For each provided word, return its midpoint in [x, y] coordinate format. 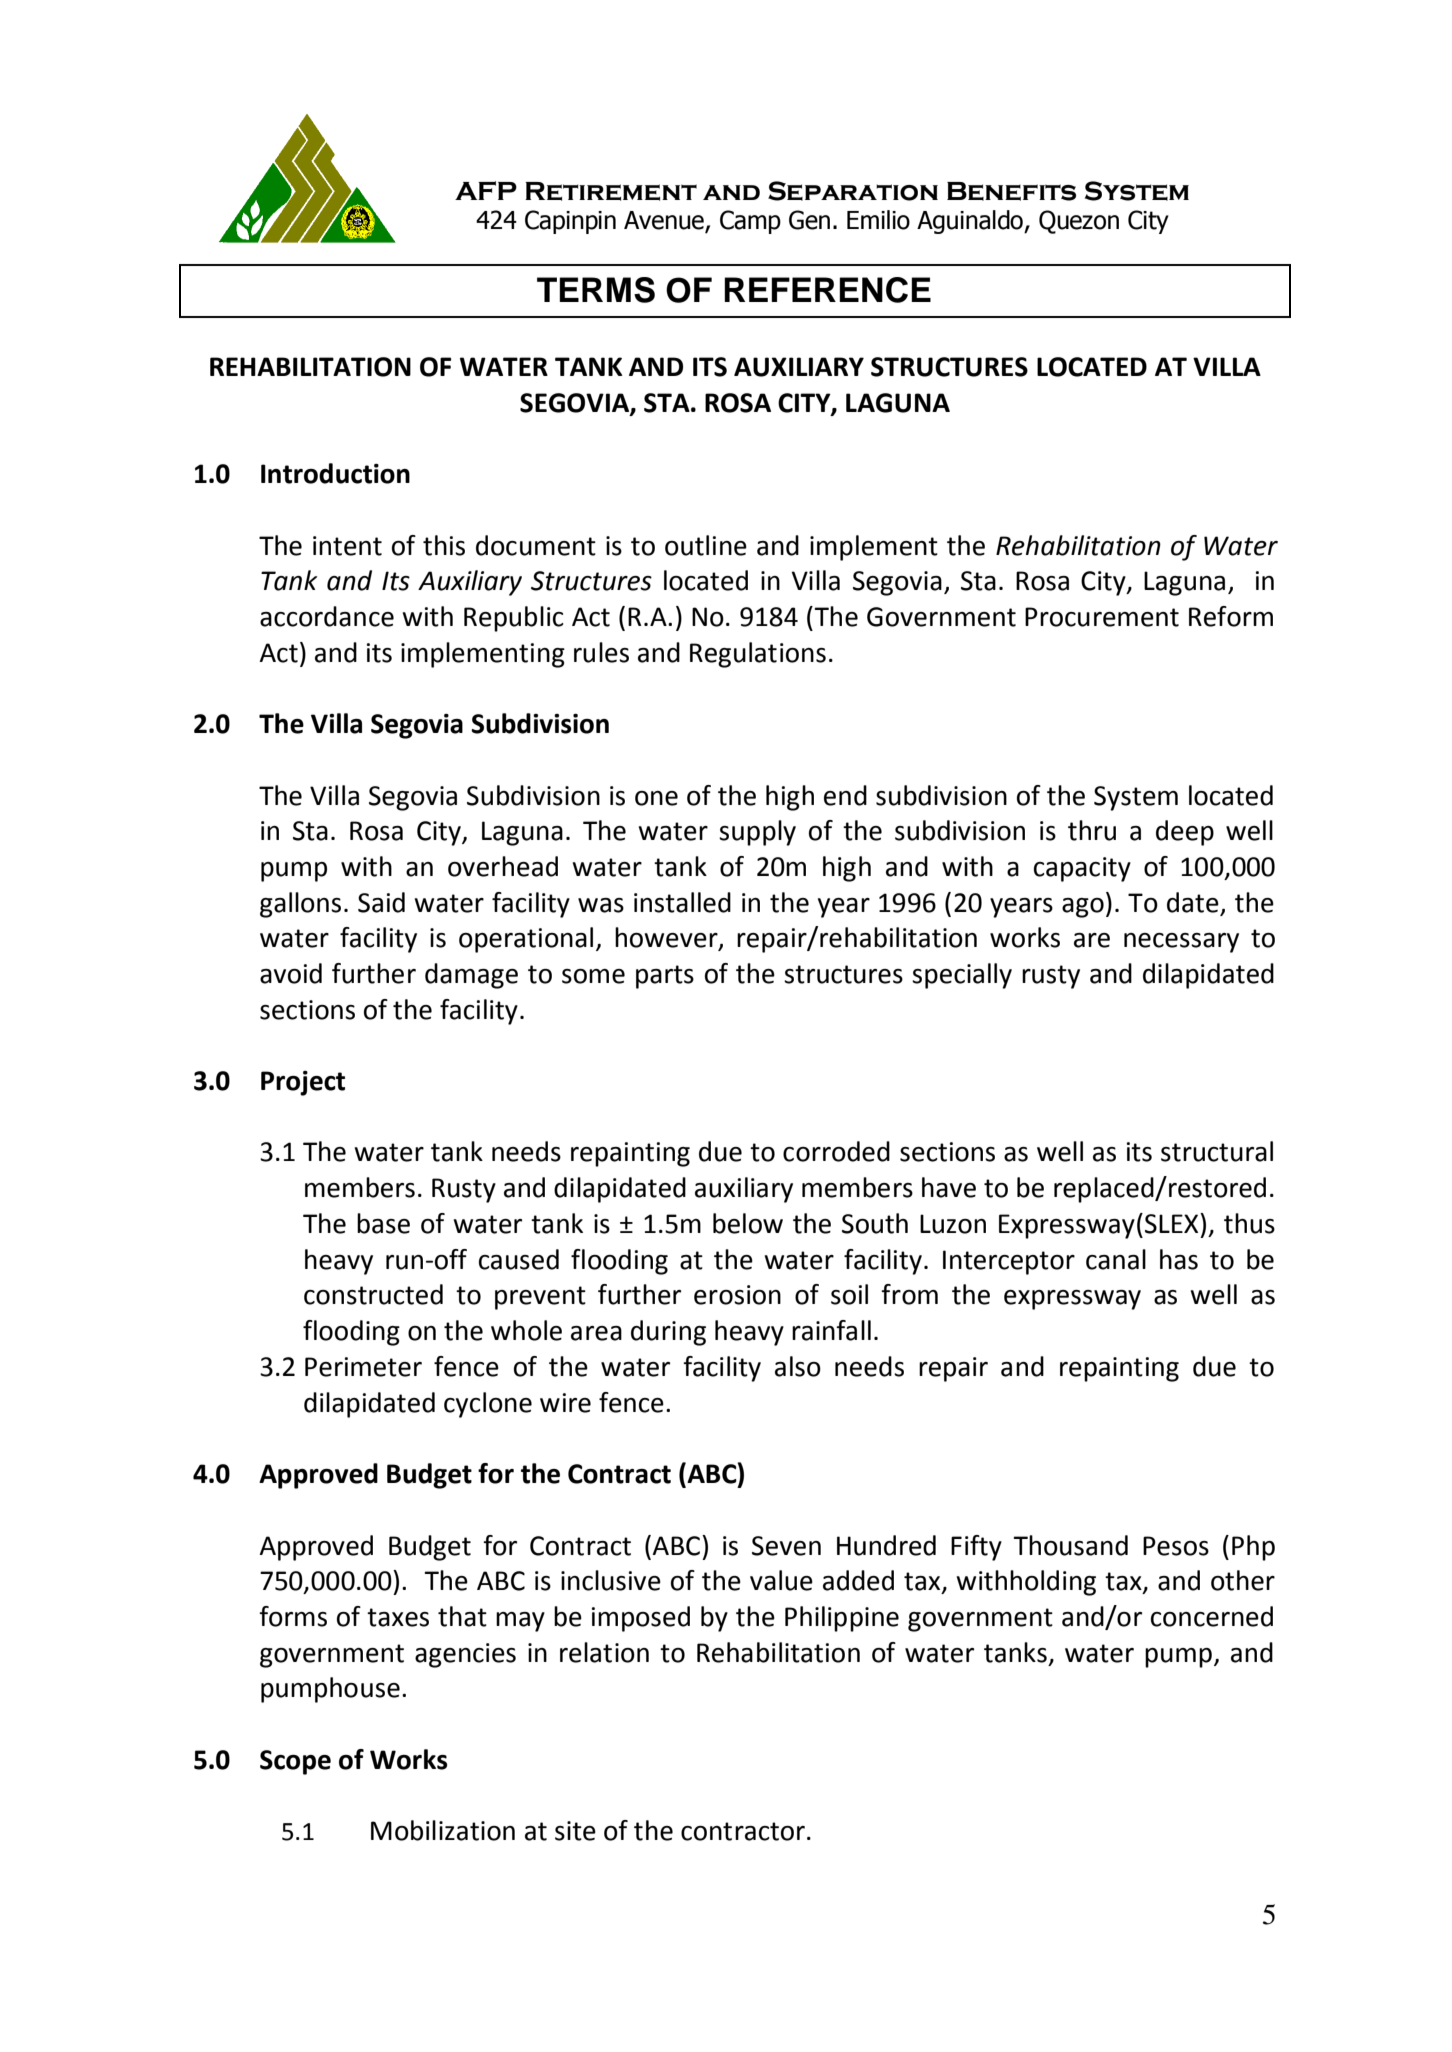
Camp [750, 222]
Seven [786, 1546]
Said [381, 902]
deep [1185, 833]
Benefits [1011, 191]
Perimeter [363, 1367]
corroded [836, 1151]
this [444, 545]
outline [706, 545]
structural [1217, 1151]
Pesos [1176, 1546]
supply [757, 833]
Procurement [1102, 617]
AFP [486, 190]
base [383, 1223]
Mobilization [443, 1830]
